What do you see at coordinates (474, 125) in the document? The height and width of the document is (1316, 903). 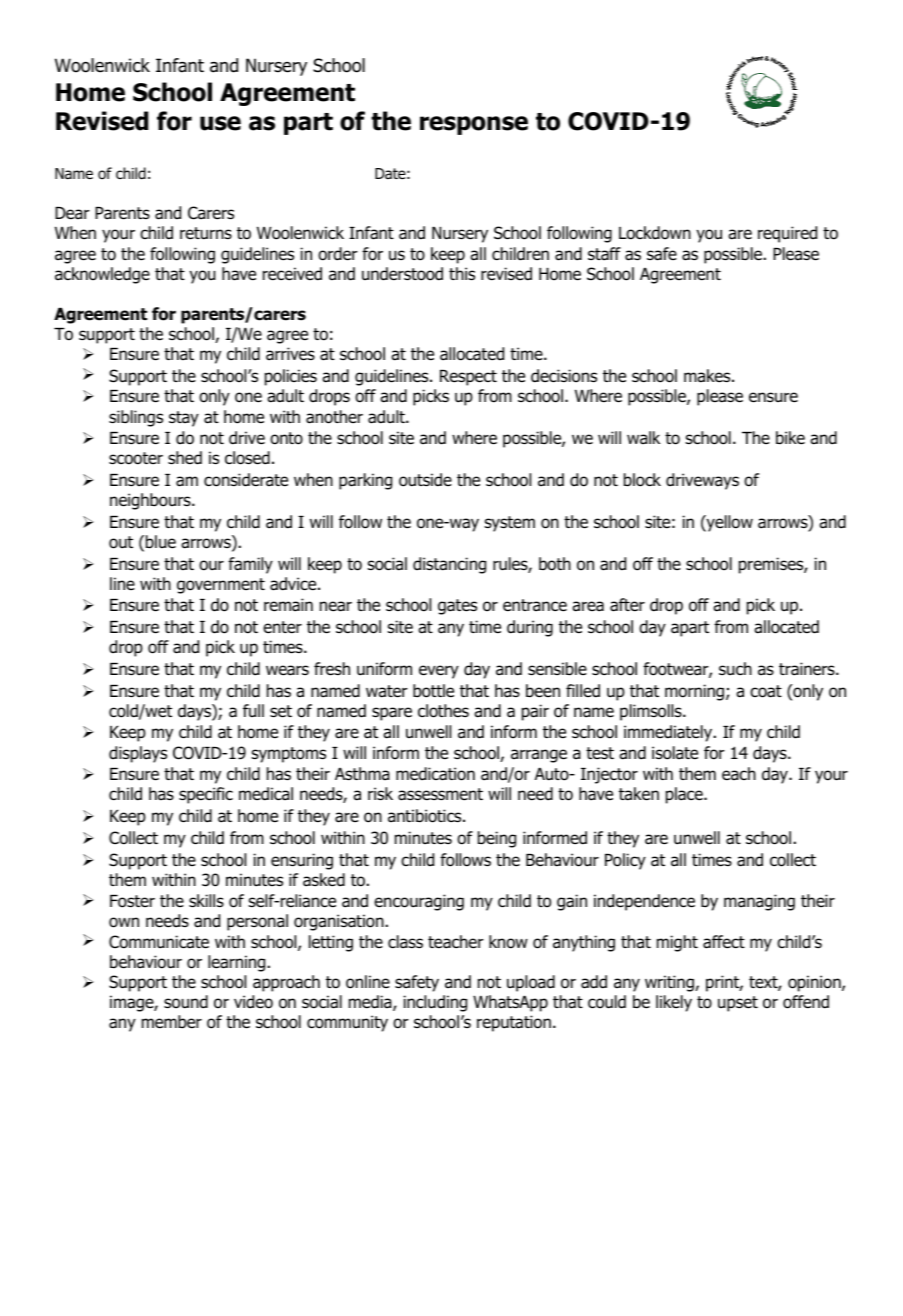 I see `response` at bounding box center [474, 125].
